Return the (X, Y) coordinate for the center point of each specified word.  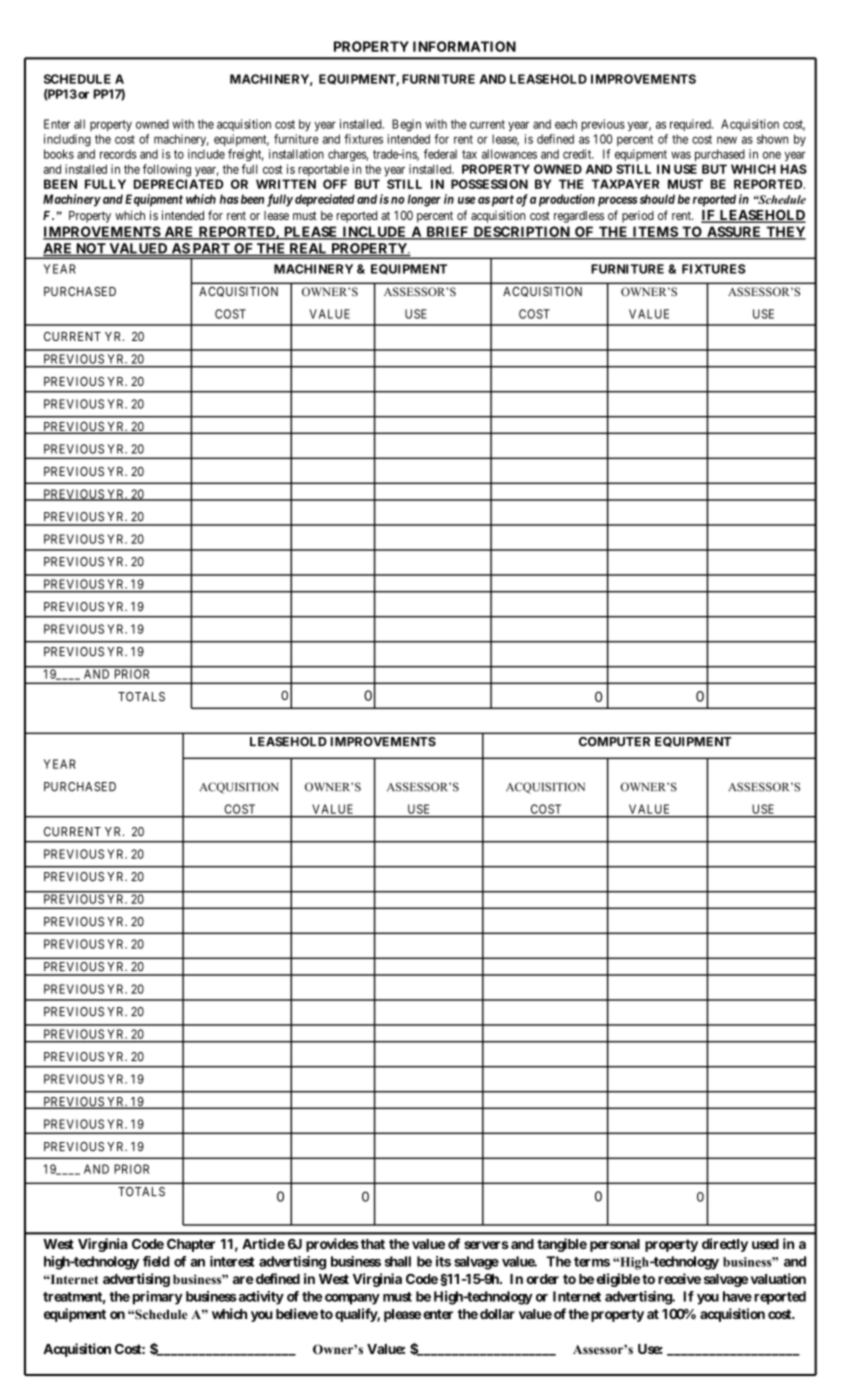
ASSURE (734, 232)
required (691, 125)
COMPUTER (614, 742)
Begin (406, 125)
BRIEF (447, 232)
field (156, 1261)
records (118, 154)
